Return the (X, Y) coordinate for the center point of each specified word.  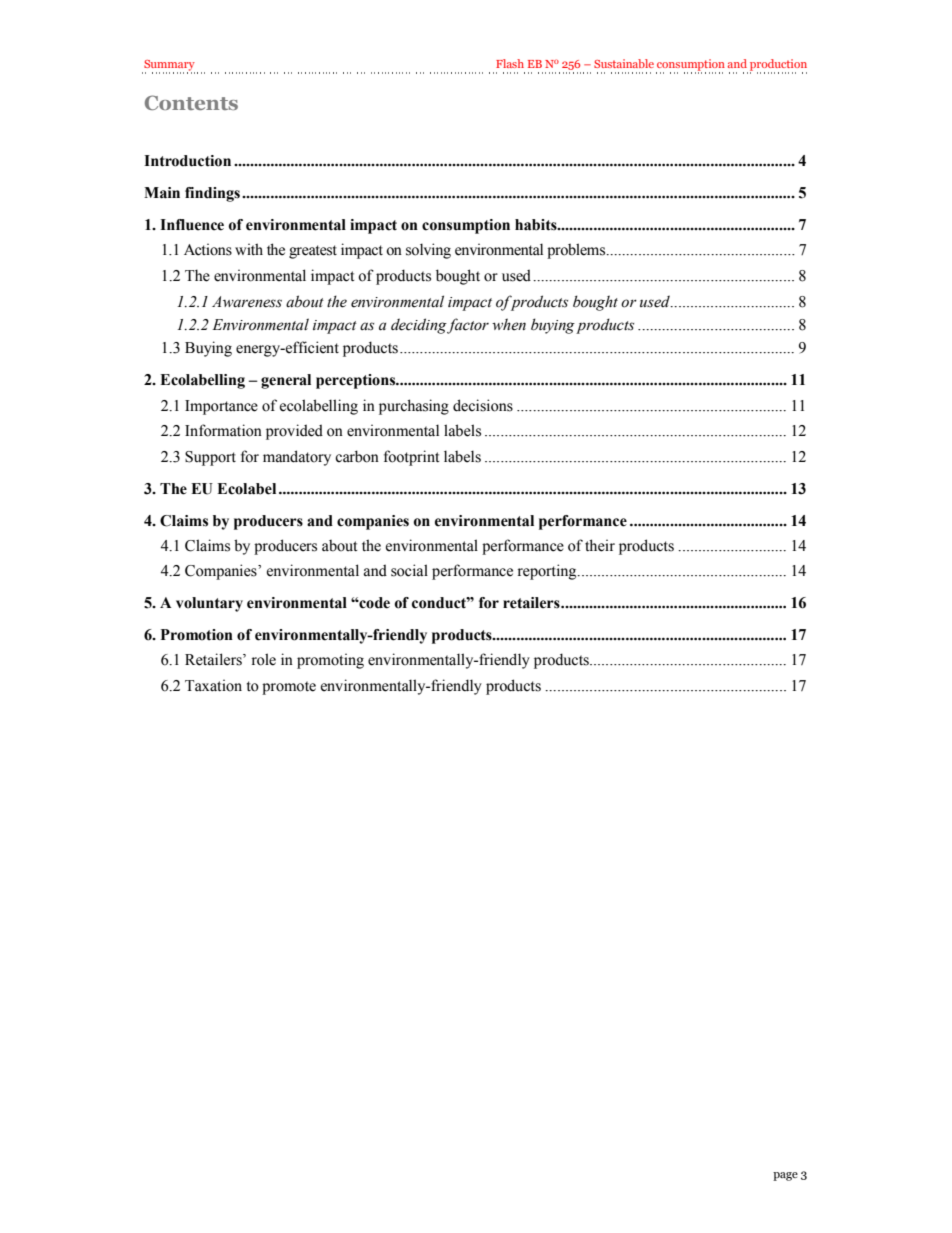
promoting (330, 661)
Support (210, 458)
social (409, 570)
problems (577, 251)
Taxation (213, 685)
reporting (548, 572)
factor (468, 326)
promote (289, 688)
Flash (510, 63)
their (600, 545)
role (264, 659)
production (778, 66)
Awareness (247, 302)
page (785, 1176)
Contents (191, 102)
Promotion (197, 635)
